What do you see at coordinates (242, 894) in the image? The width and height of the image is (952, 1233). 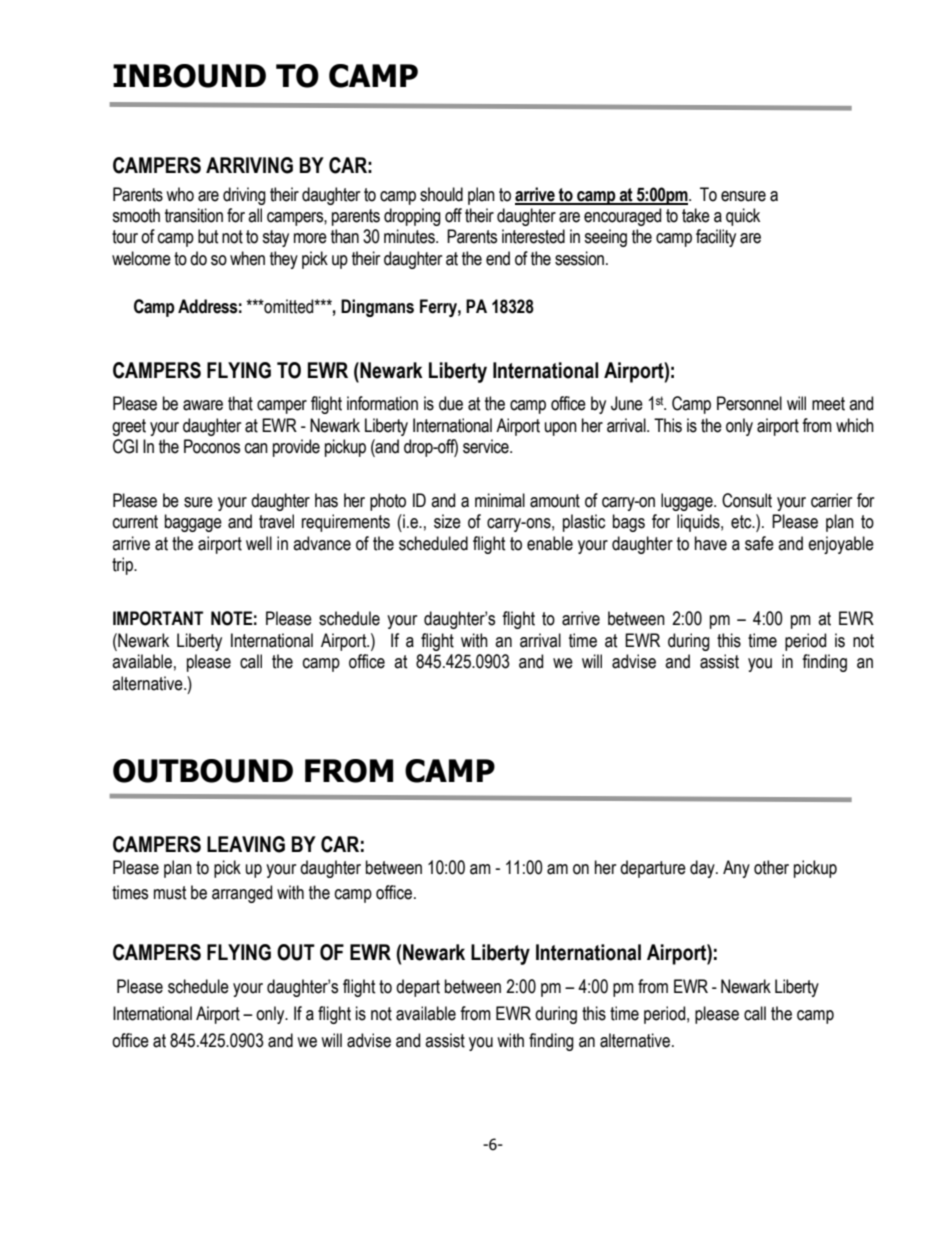 I see `arranged` at bounding box center [242, 894].
